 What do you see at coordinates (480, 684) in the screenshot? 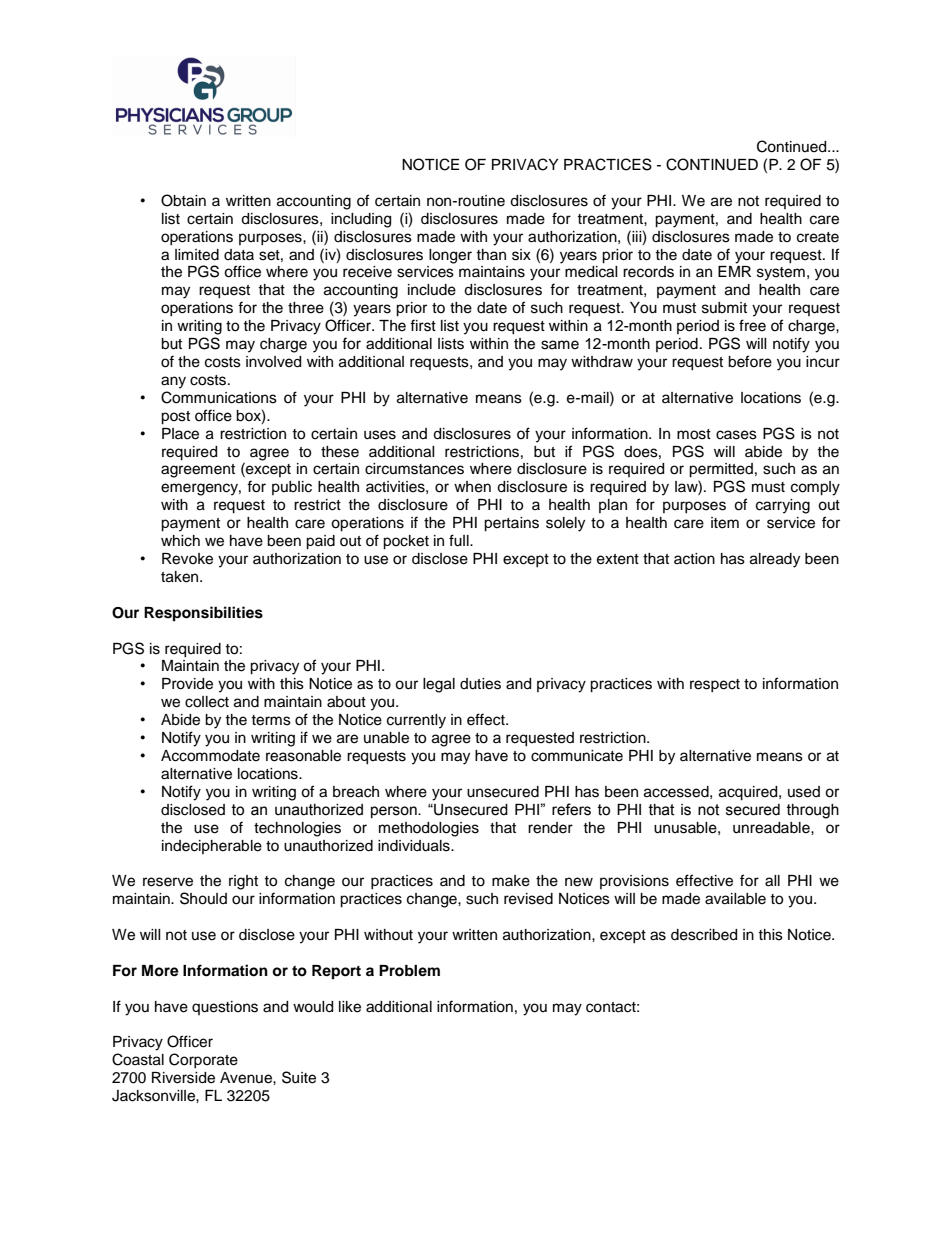
I see `duties` at bounding box center [480, 684].
